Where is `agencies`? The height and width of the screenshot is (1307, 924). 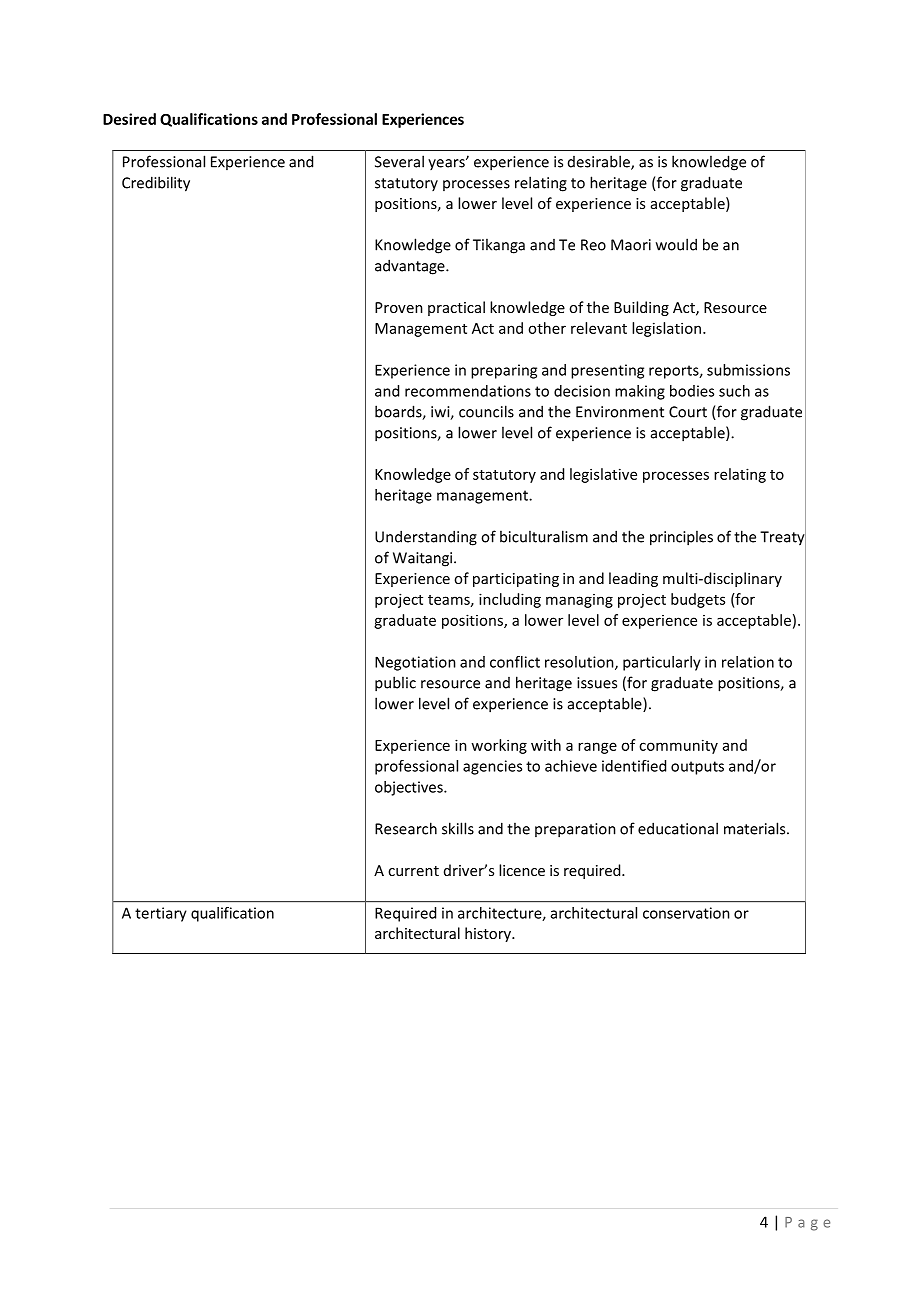 agencies is located at coordinates (492, 767).
